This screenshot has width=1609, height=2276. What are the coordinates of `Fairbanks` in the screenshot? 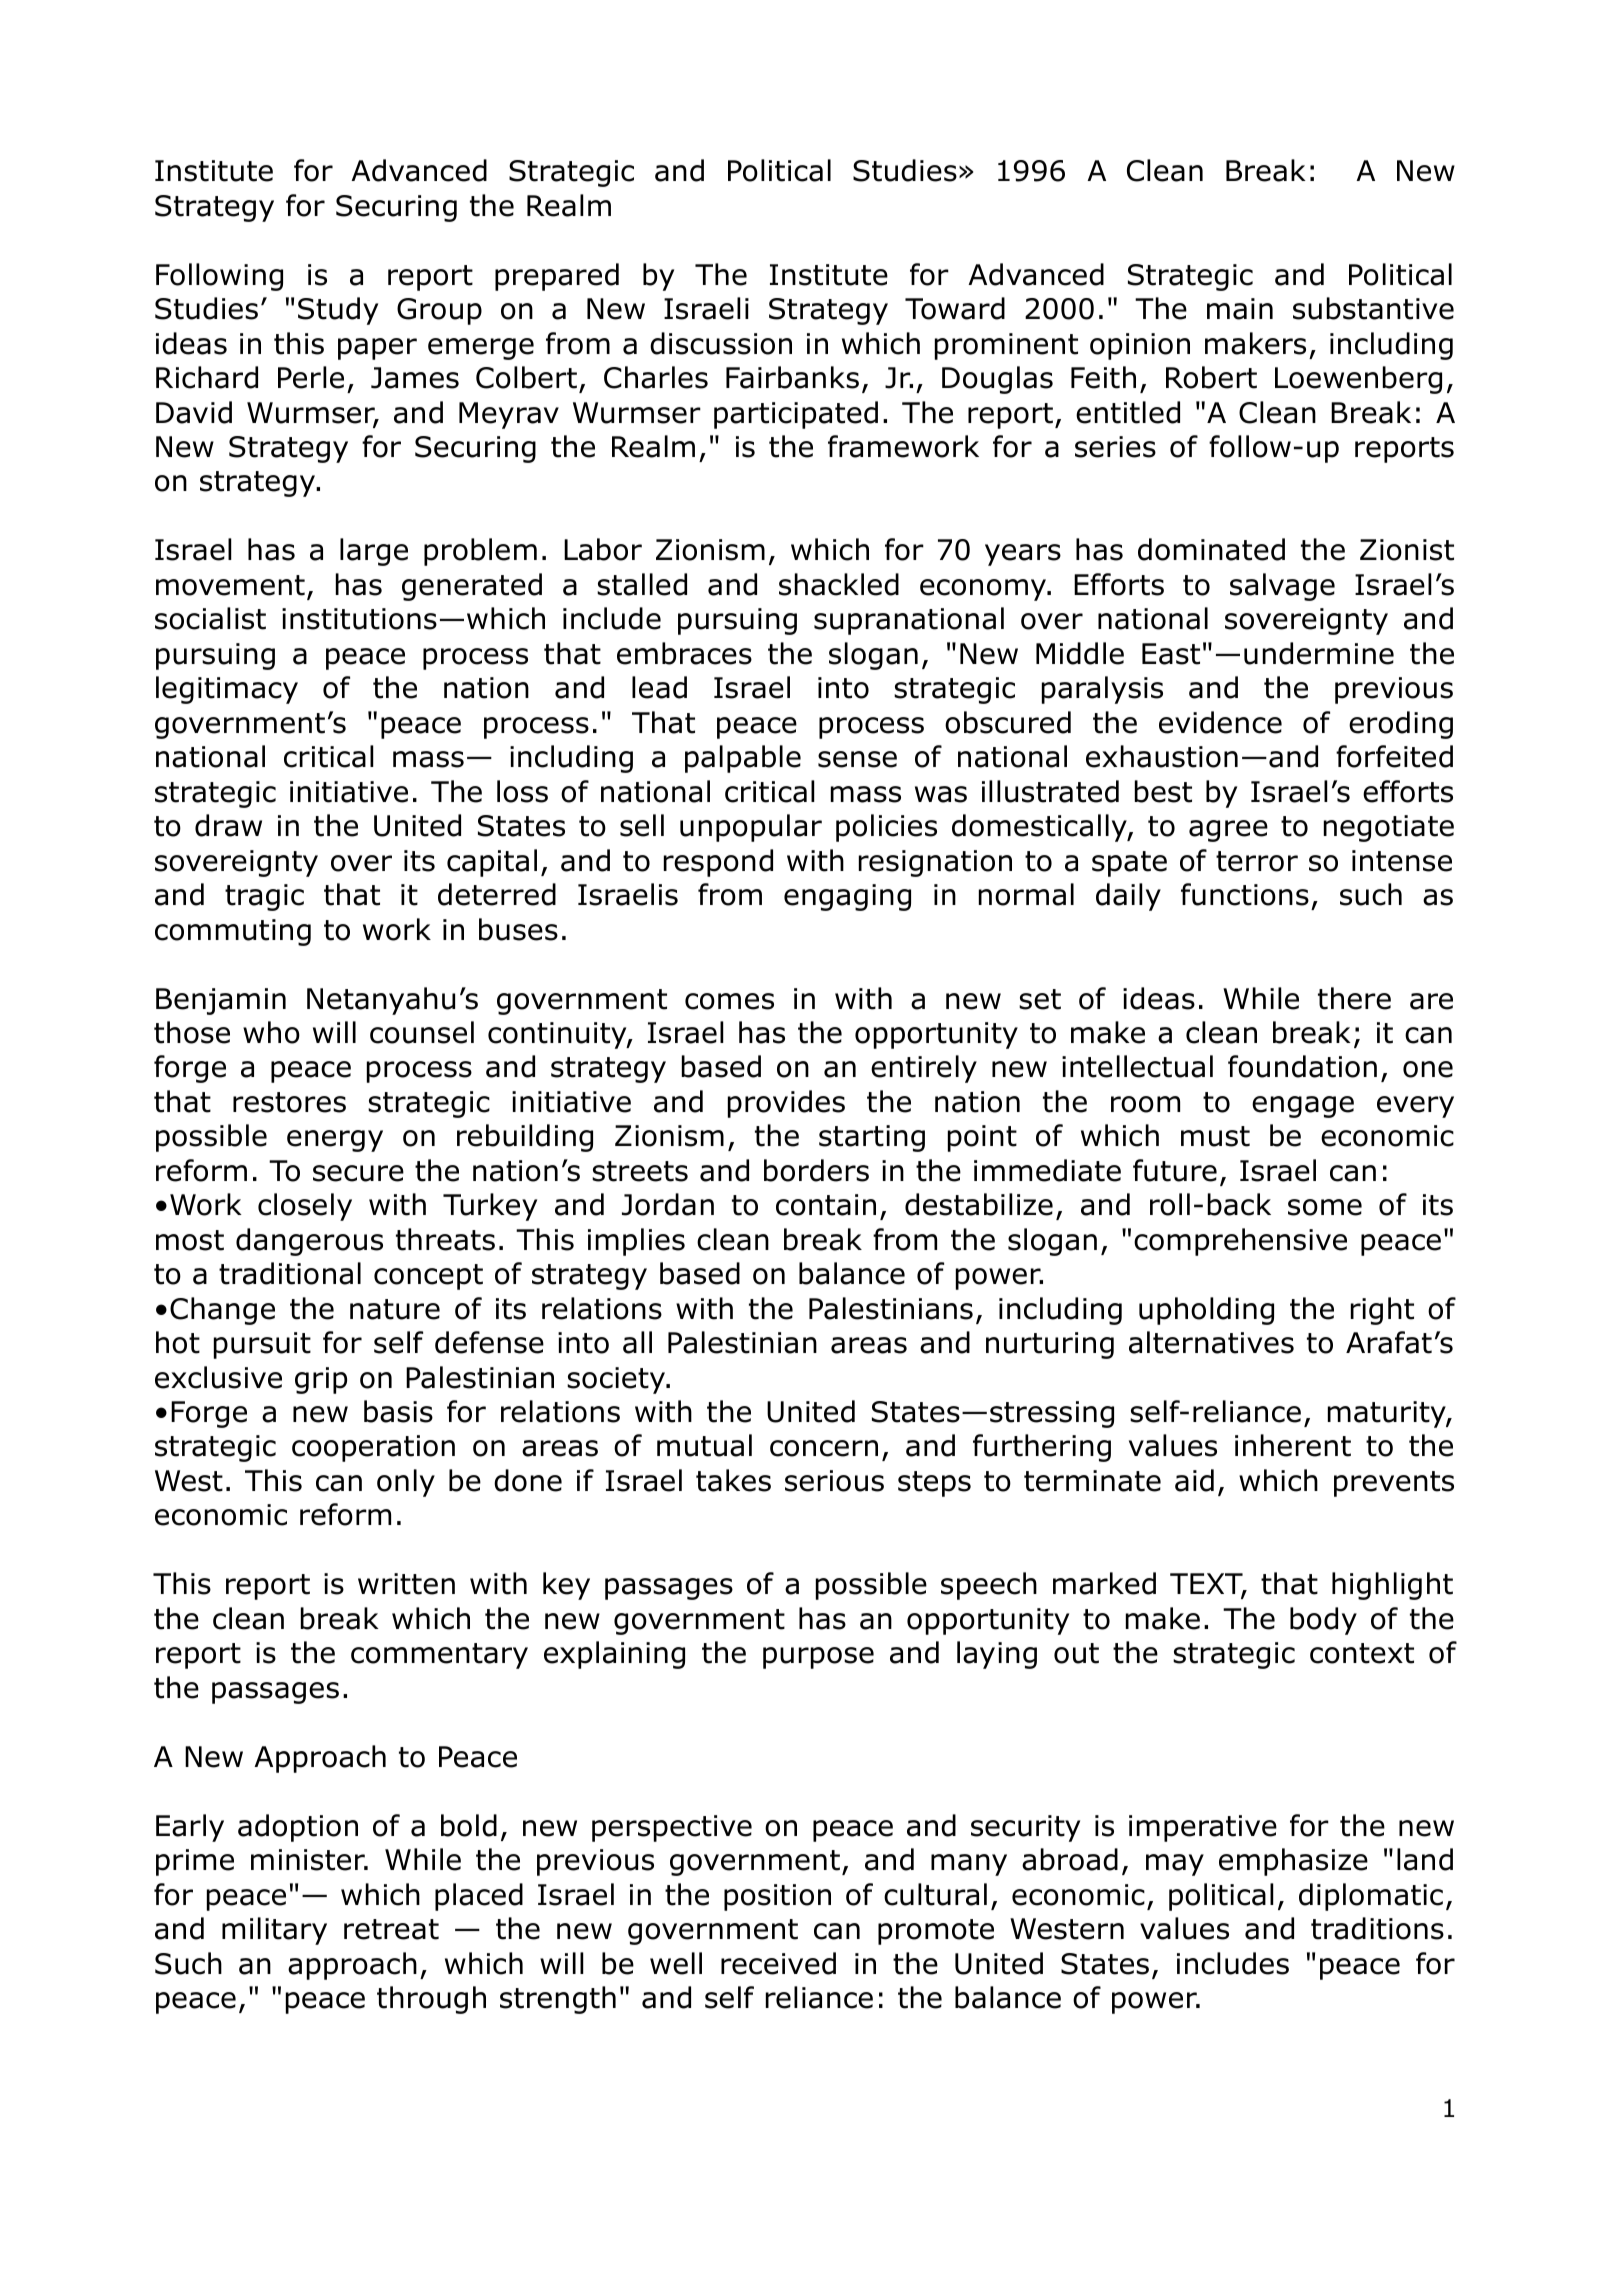 It's located at (792, 377).
